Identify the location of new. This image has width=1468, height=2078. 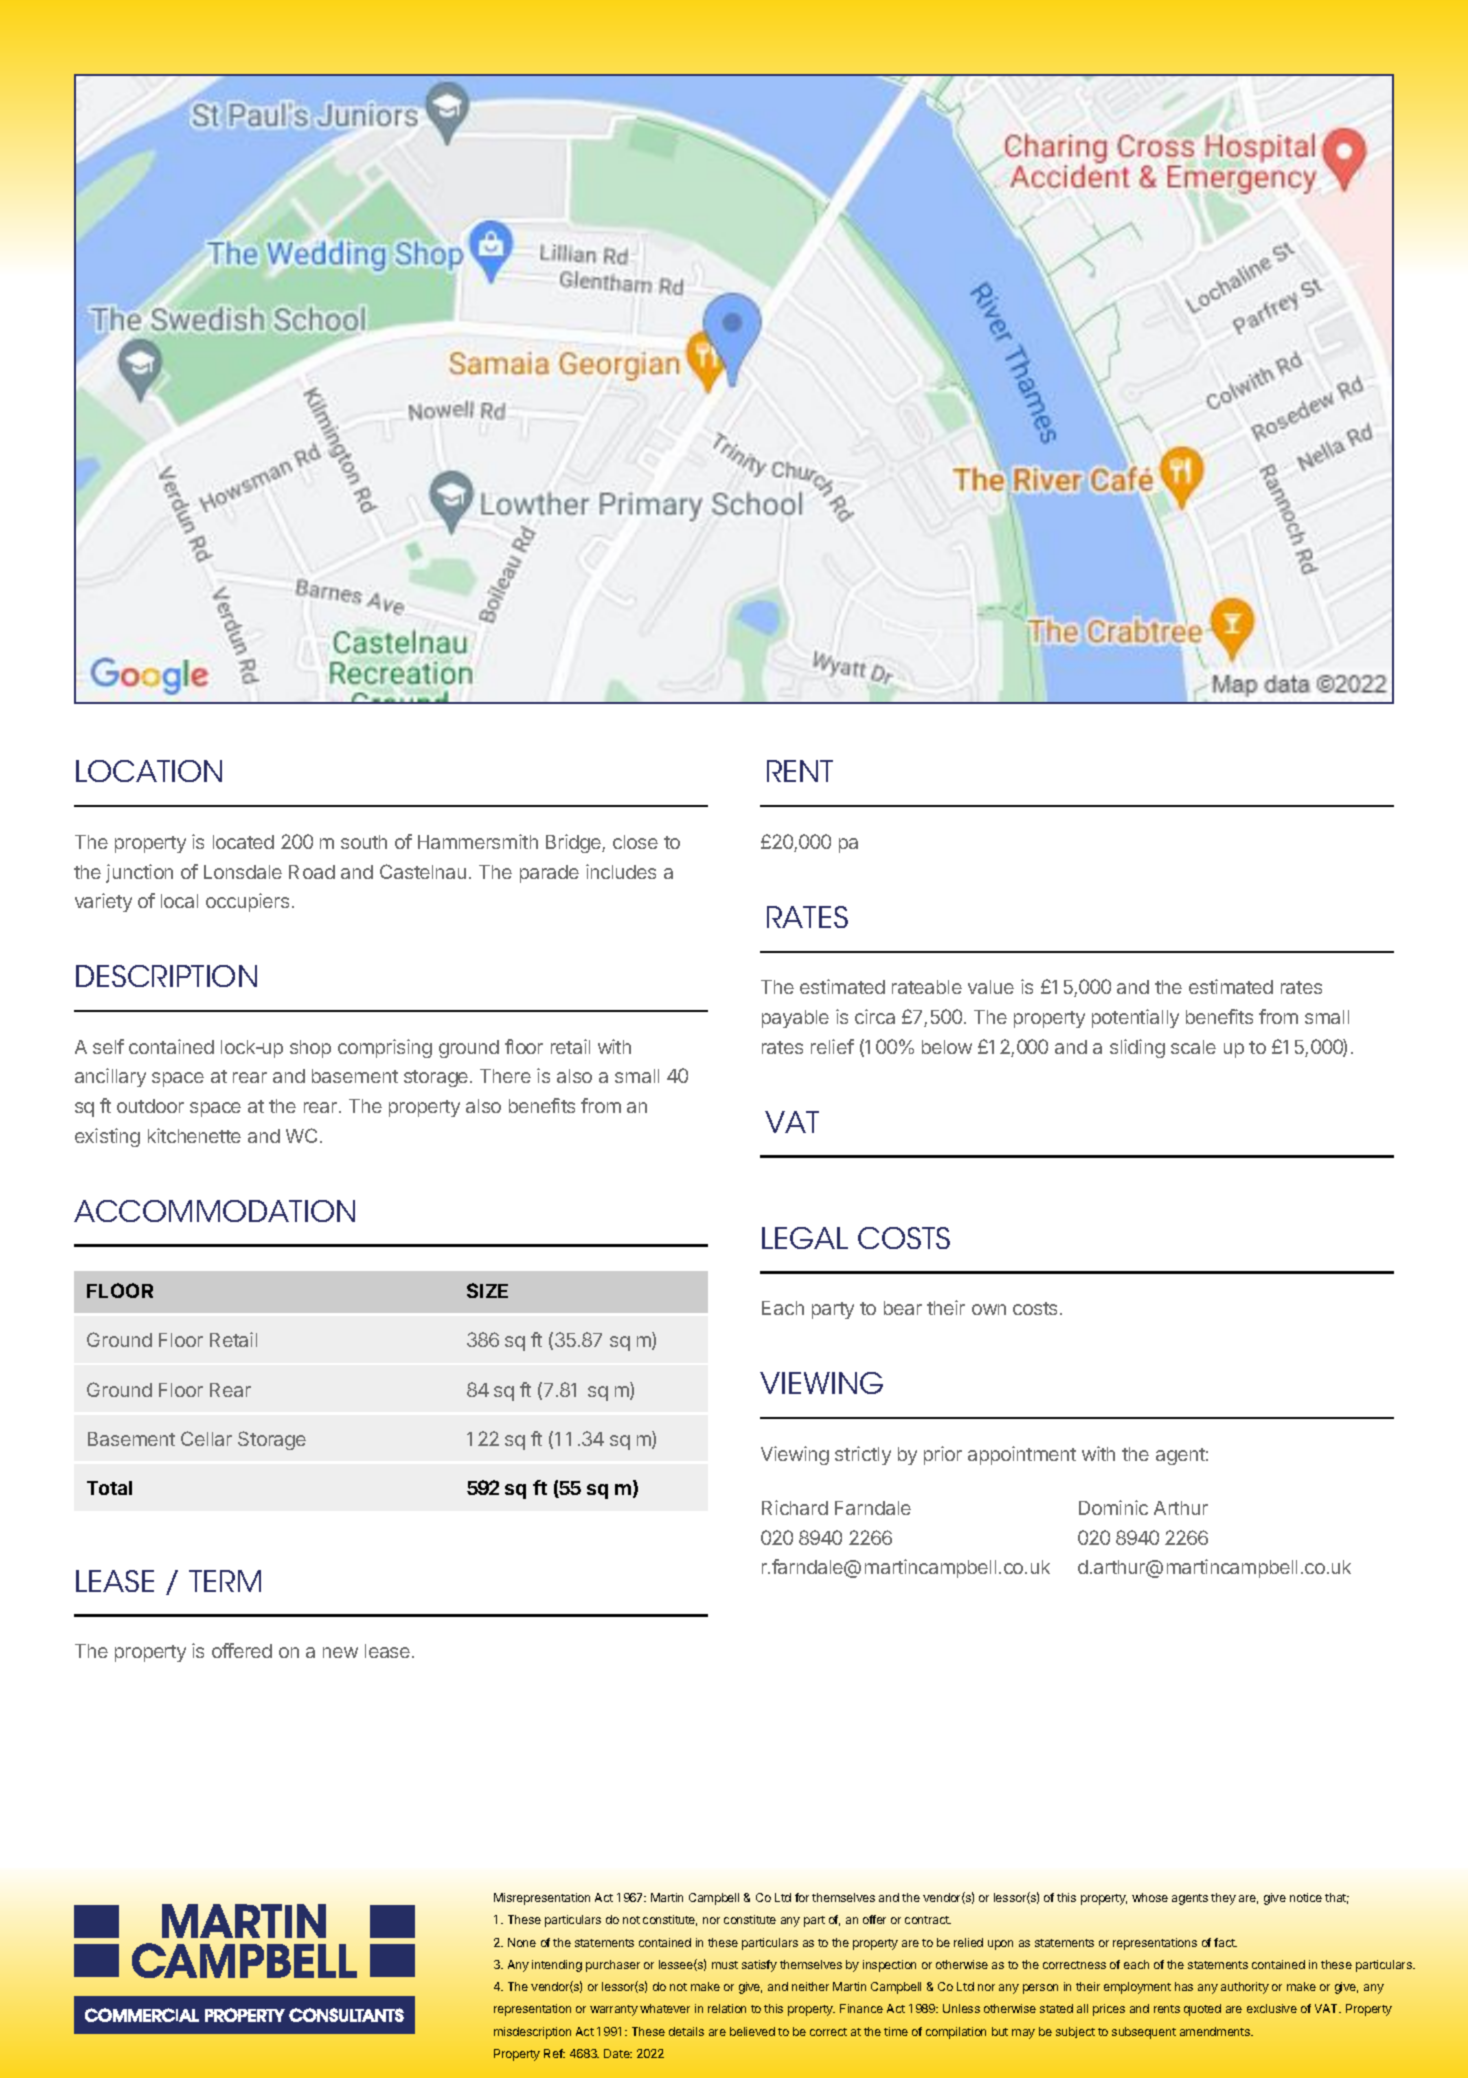
(340, 1652).
